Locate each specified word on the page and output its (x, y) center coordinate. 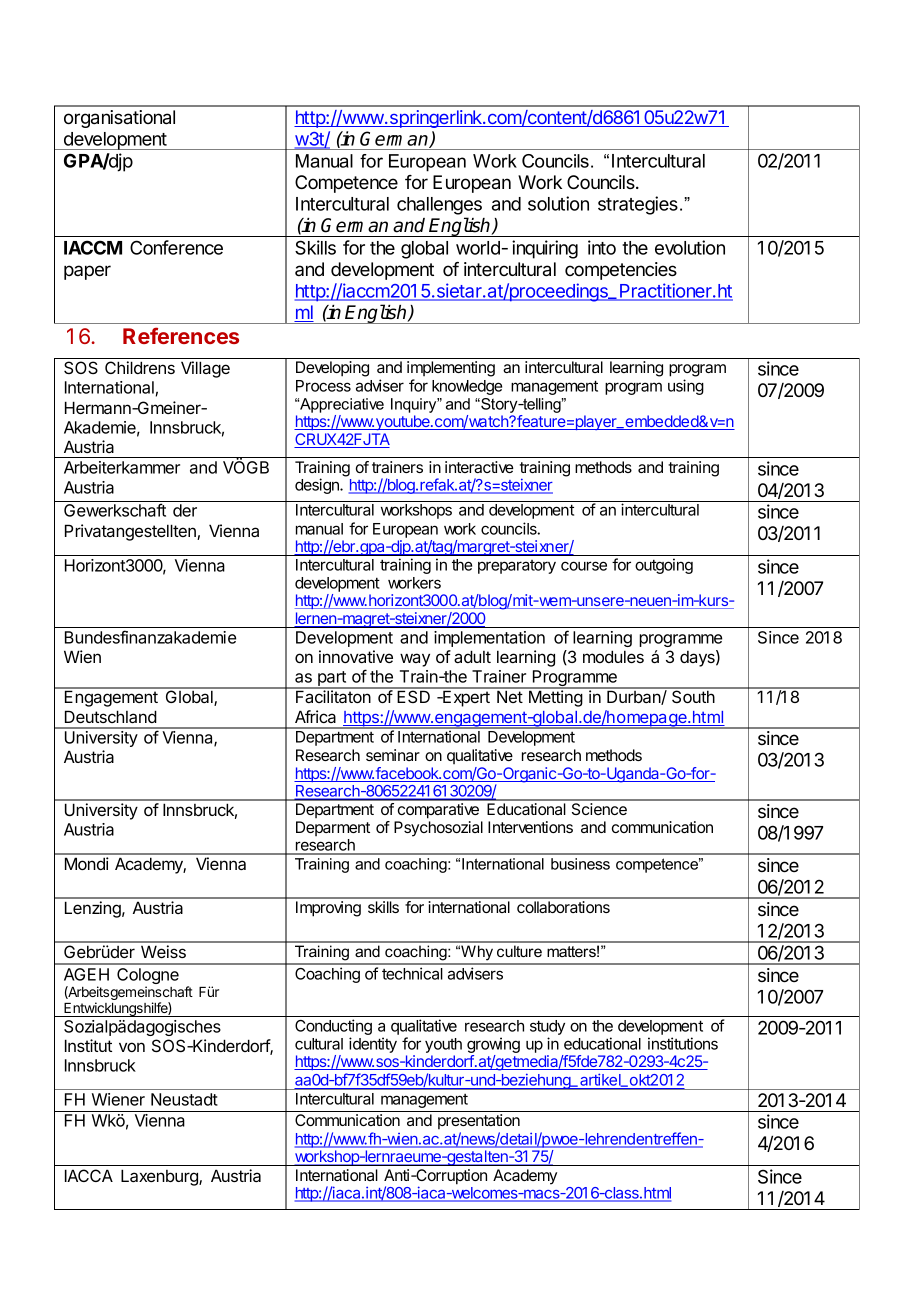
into (602, 247)
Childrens (140, 367)
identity (373, 1045)
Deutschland (111, 716)
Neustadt (184, 1099)
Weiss (163, 951)
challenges (439, 206)
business (580, 864)
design (318, 486)
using (686, 387)
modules (613, 656)
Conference (176, 247)
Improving (328, 909)
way (415, 660)
